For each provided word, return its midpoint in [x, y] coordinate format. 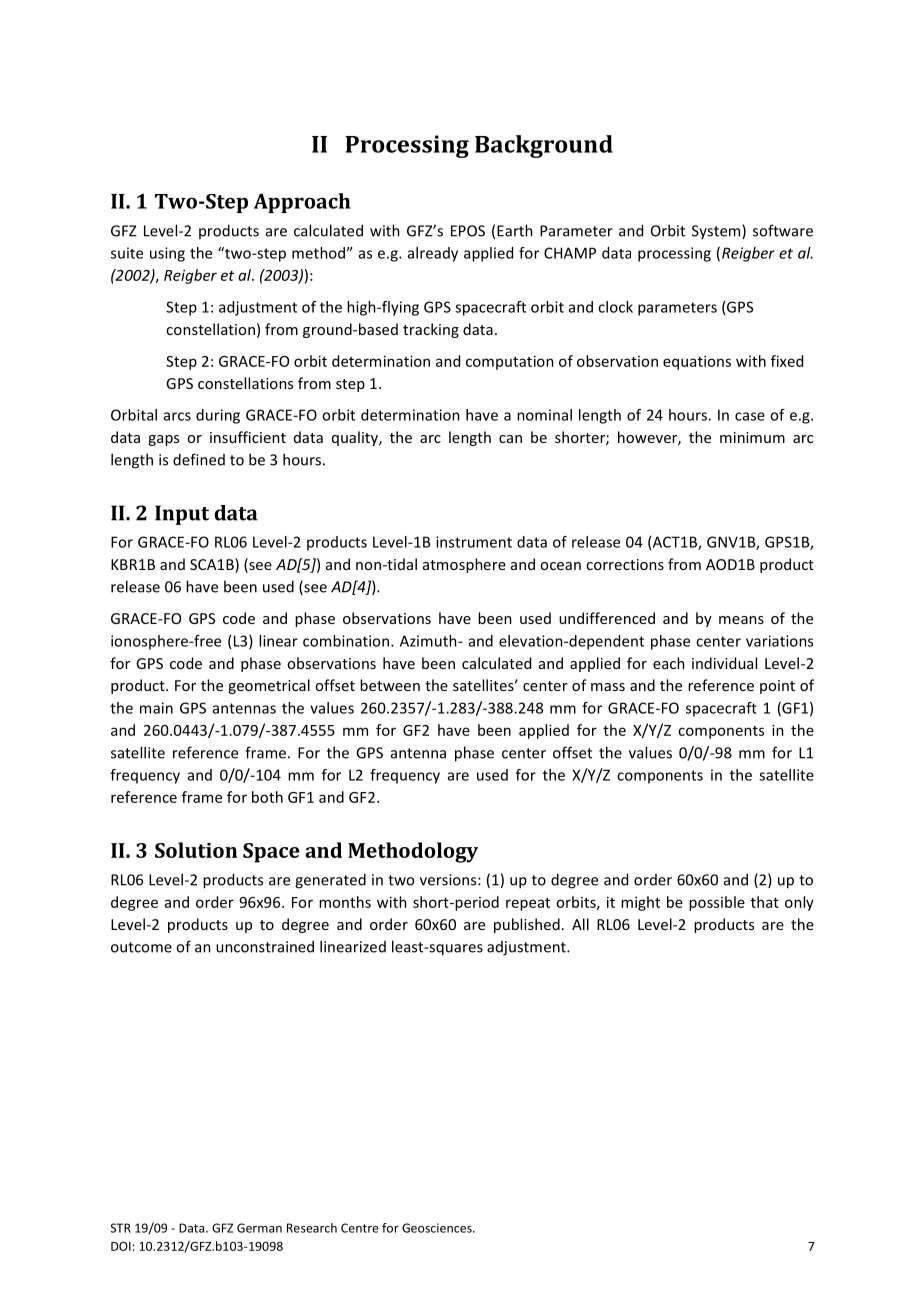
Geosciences [438, 1228]
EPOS [468, 231]
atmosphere [464, 565]
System [717, 231]
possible [717, 903]
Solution [196, 850]
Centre [360, 1228]
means [741, 620]
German [259, 1228]
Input [182, 515]
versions [449, 880]
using [167, 254]
